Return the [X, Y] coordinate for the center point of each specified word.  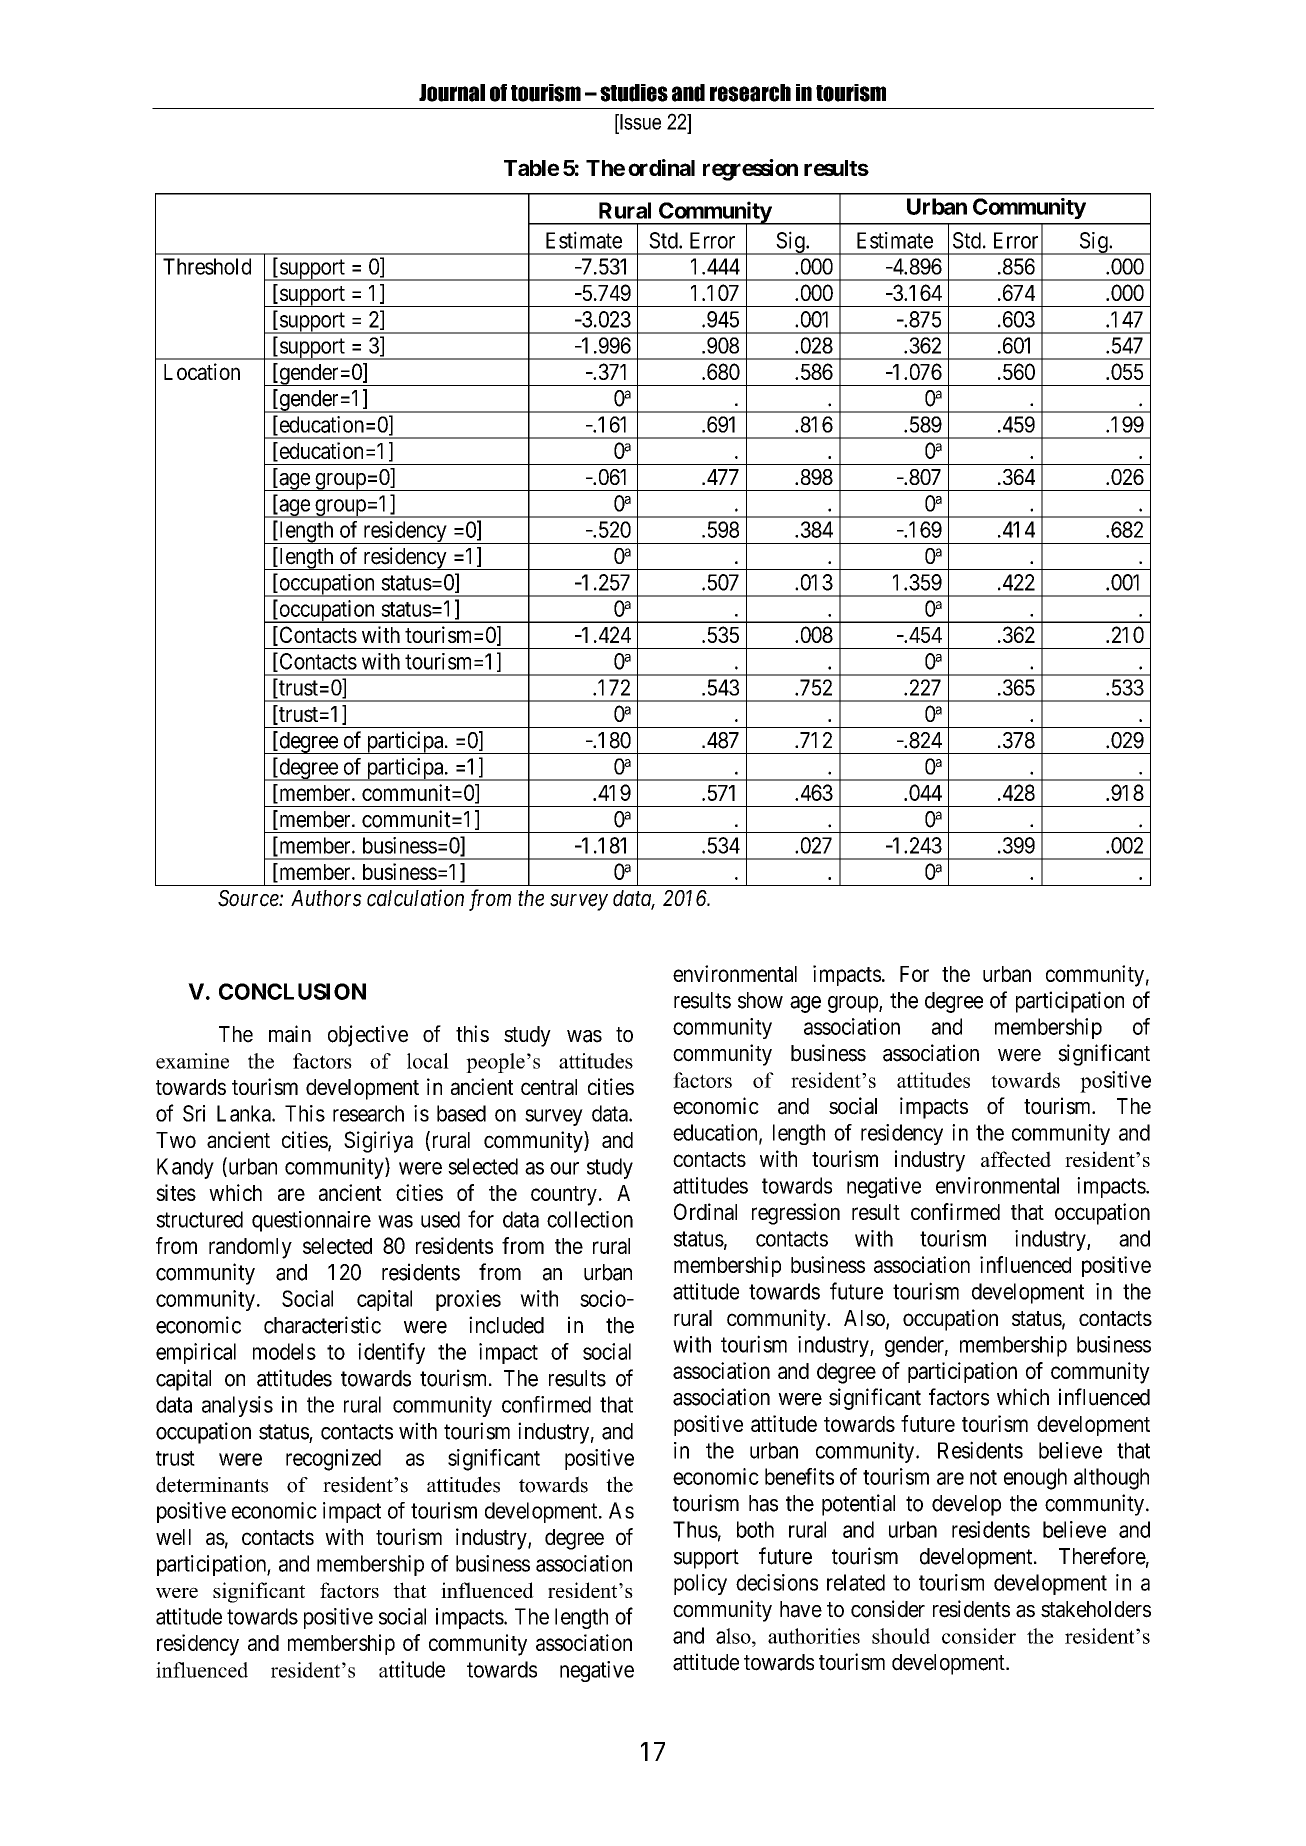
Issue [639, 122]
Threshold [207, 266]
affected [1016, 1159]
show [760, 1000]
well [173, 1537]
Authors [326, 898]
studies [634, 93]
